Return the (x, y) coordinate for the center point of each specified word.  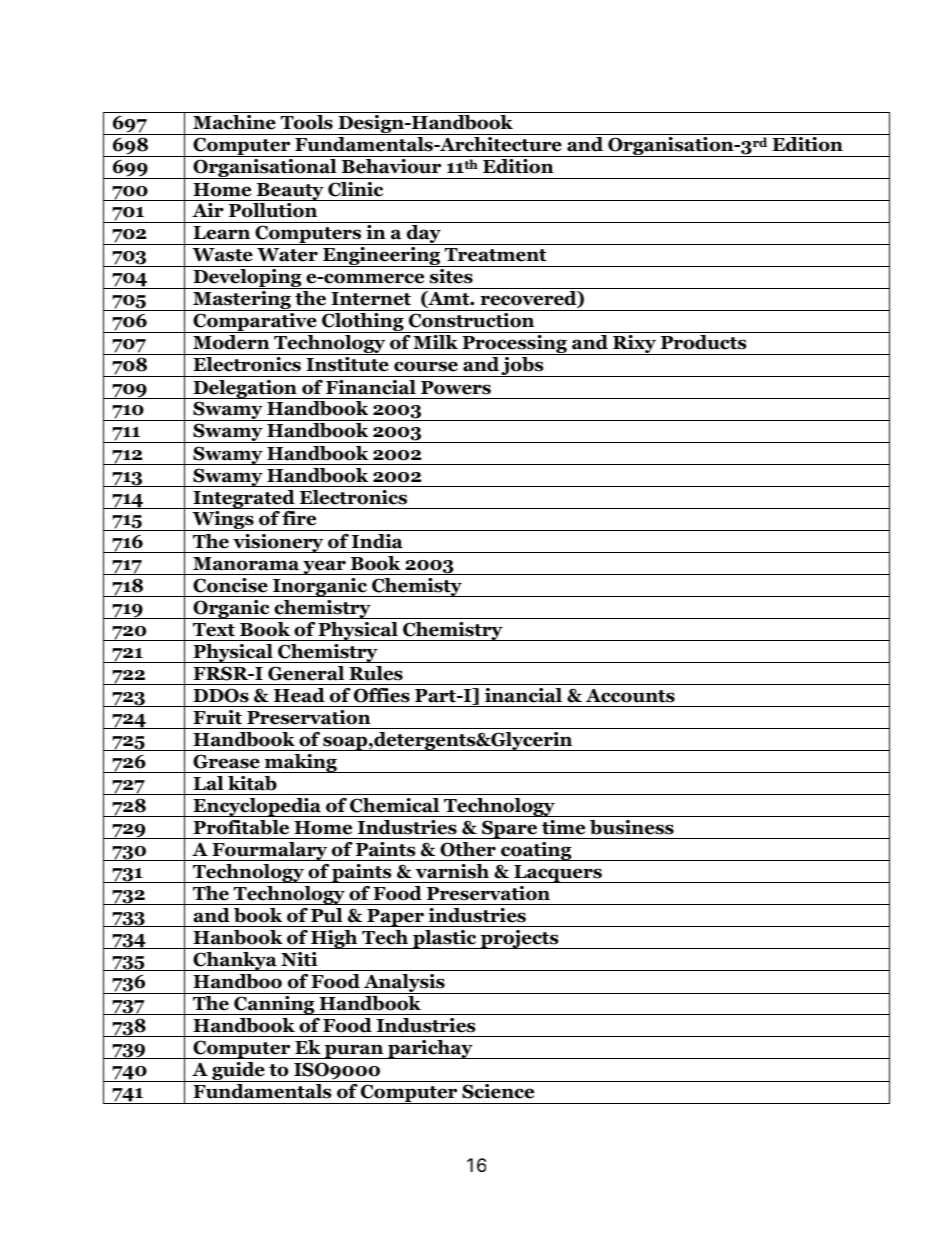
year (324, 567)
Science (498, 1091)
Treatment (496, 255)
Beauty (290, 192)
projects (520, 939)
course (426, 366)
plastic (445, 939)
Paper (395, 918)
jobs (523, 367)
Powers (456, 388)
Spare (510, 829)
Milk (435, 342)
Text (214, 630)
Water (287, 255)
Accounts (630, 696)
